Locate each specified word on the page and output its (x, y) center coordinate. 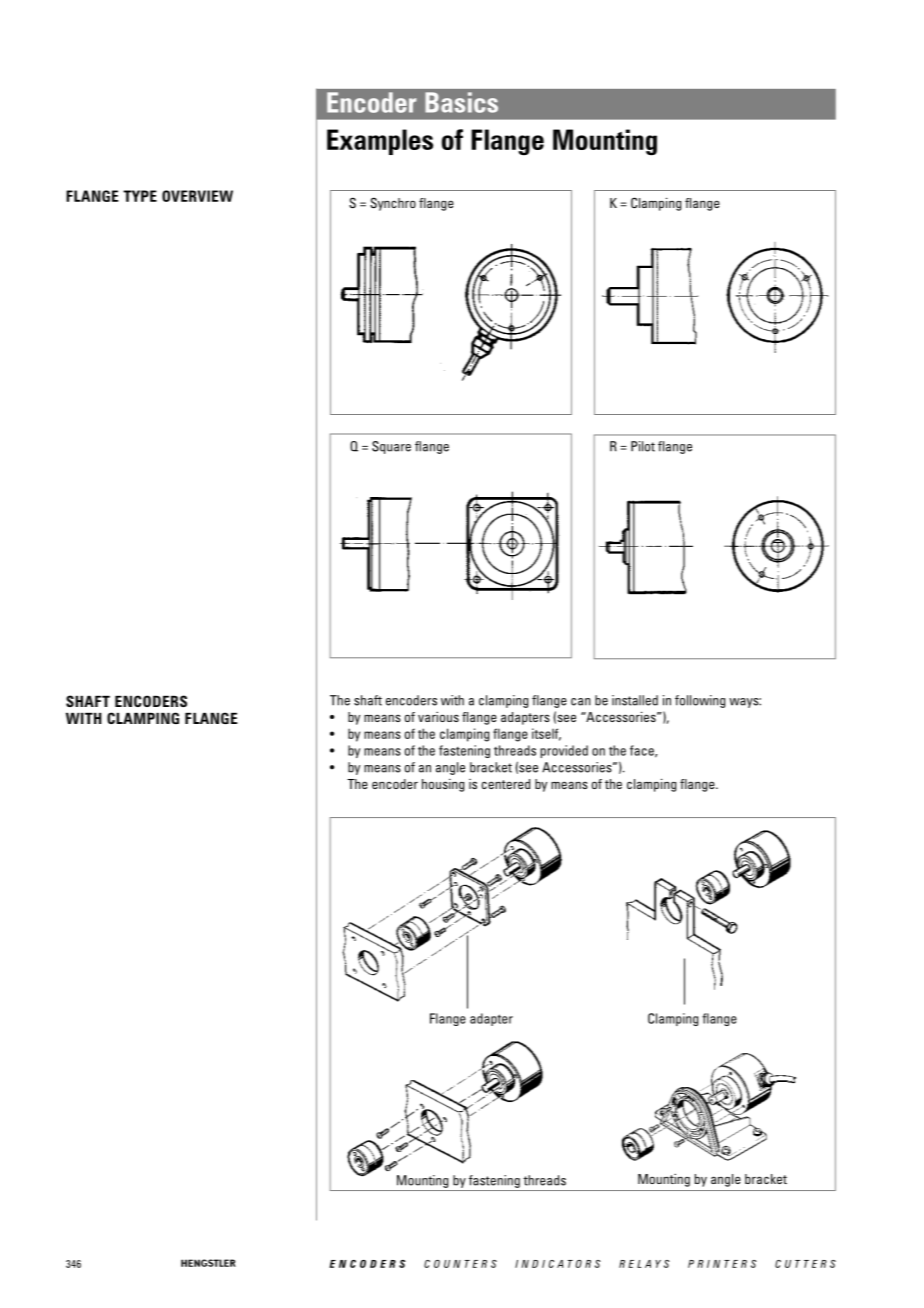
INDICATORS (557, 1264)
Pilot (643, 446)
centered (505, 784)
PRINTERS (722, 1264)
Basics (461, 102)
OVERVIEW (197, 196)
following (700, 701)
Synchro (393, 204)
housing (443, 785)
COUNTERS (460, 1264)
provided (564, 751)
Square (391, 447)
